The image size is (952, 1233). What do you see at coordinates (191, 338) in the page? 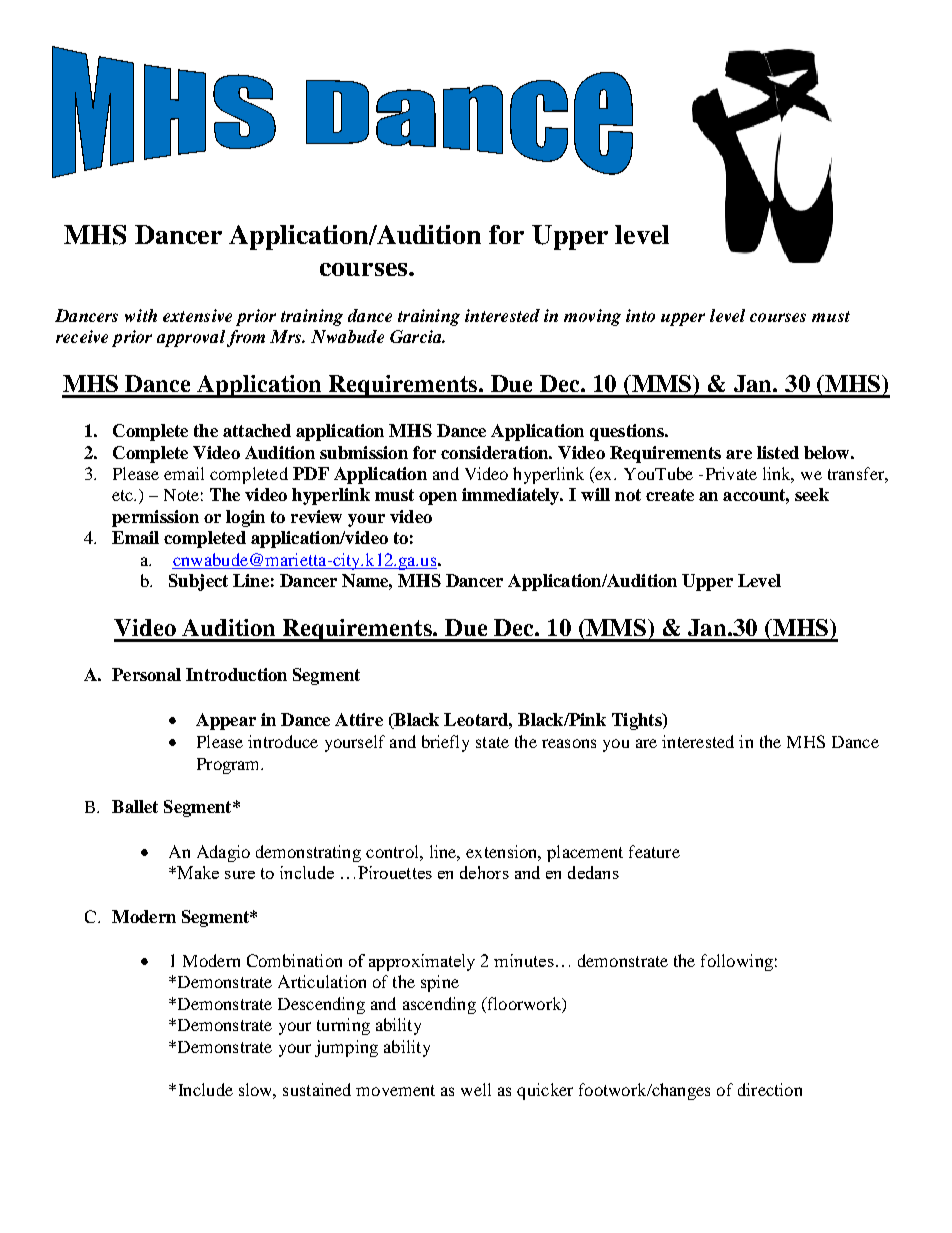
I see `approval` at bounding box center [191, 338].
